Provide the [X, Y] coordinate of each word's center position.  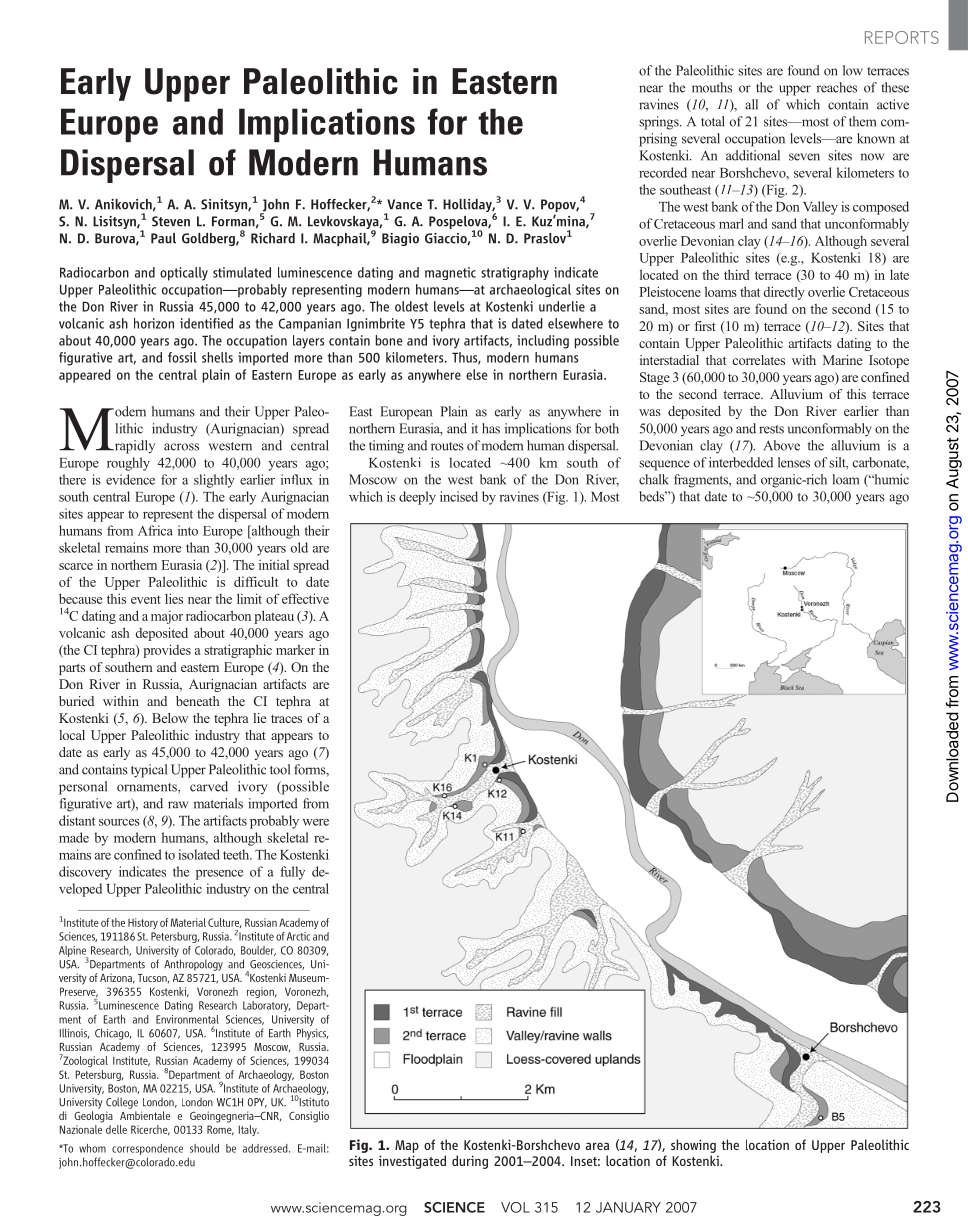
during [470, 1162]
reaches [837, 87]
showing [693, 1146]
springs [660, 123]
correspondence [147, 1149]
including [543, 342]
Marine [842, 360]
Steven [171, 221]
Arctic [298, 936]
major [167, 617]
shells [217, 357]
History [143, 923]
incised [459, 496]
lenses [794, 462]
